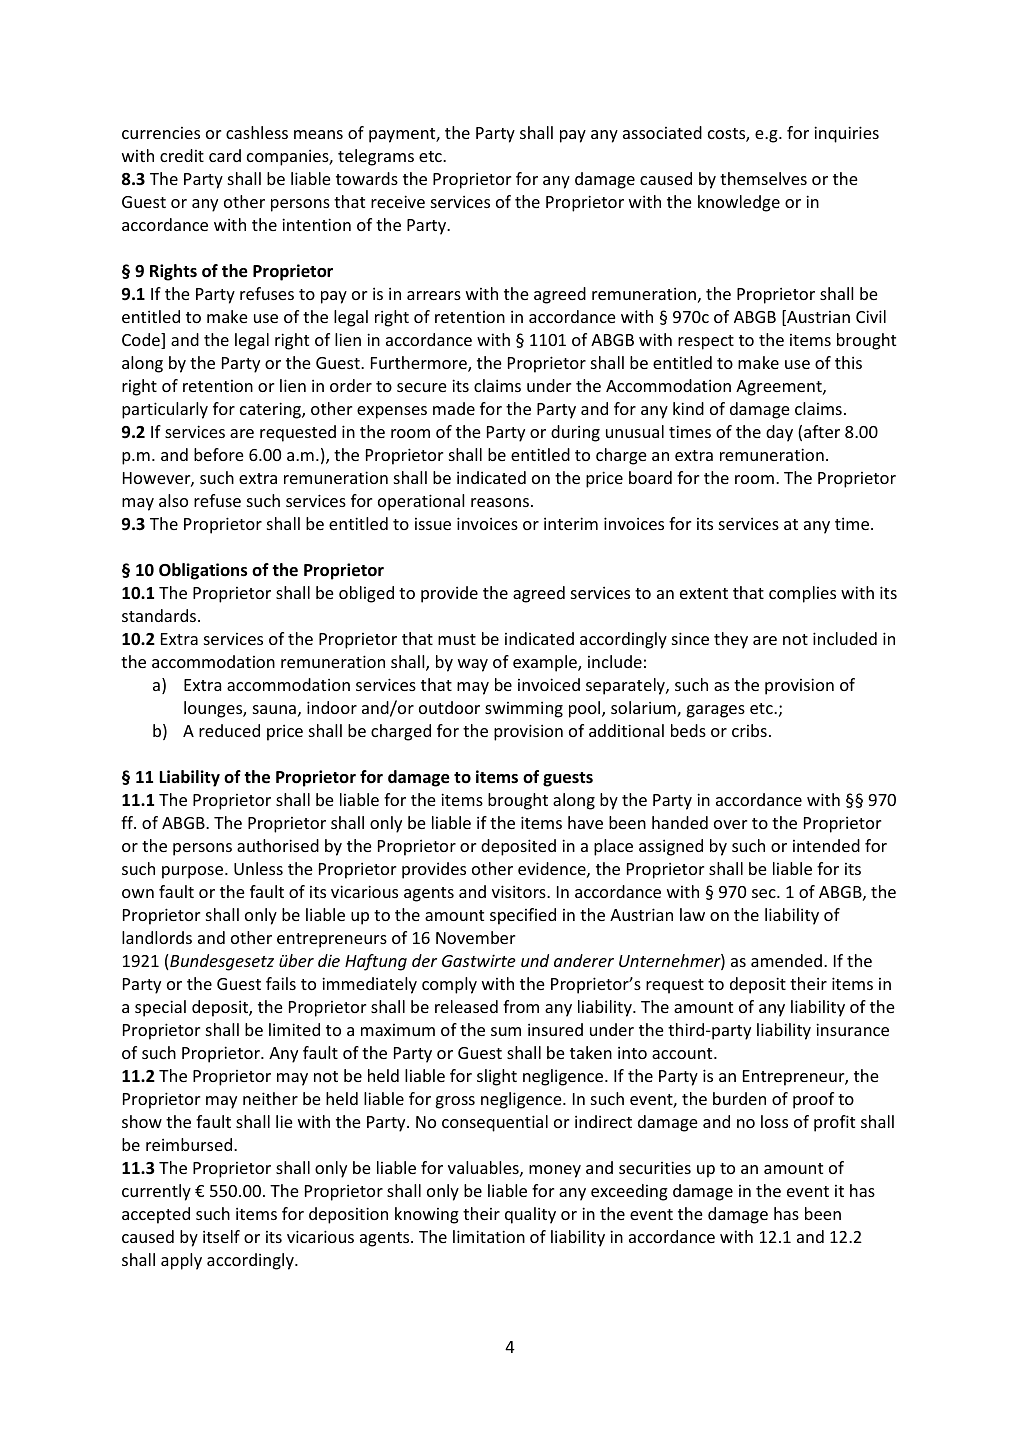 The width and height of the screenshot is (1020, 1443). What do you see at coordinates (763, 178) in the screenshot?
I see `themselves` at bounding box center [763, 178].
